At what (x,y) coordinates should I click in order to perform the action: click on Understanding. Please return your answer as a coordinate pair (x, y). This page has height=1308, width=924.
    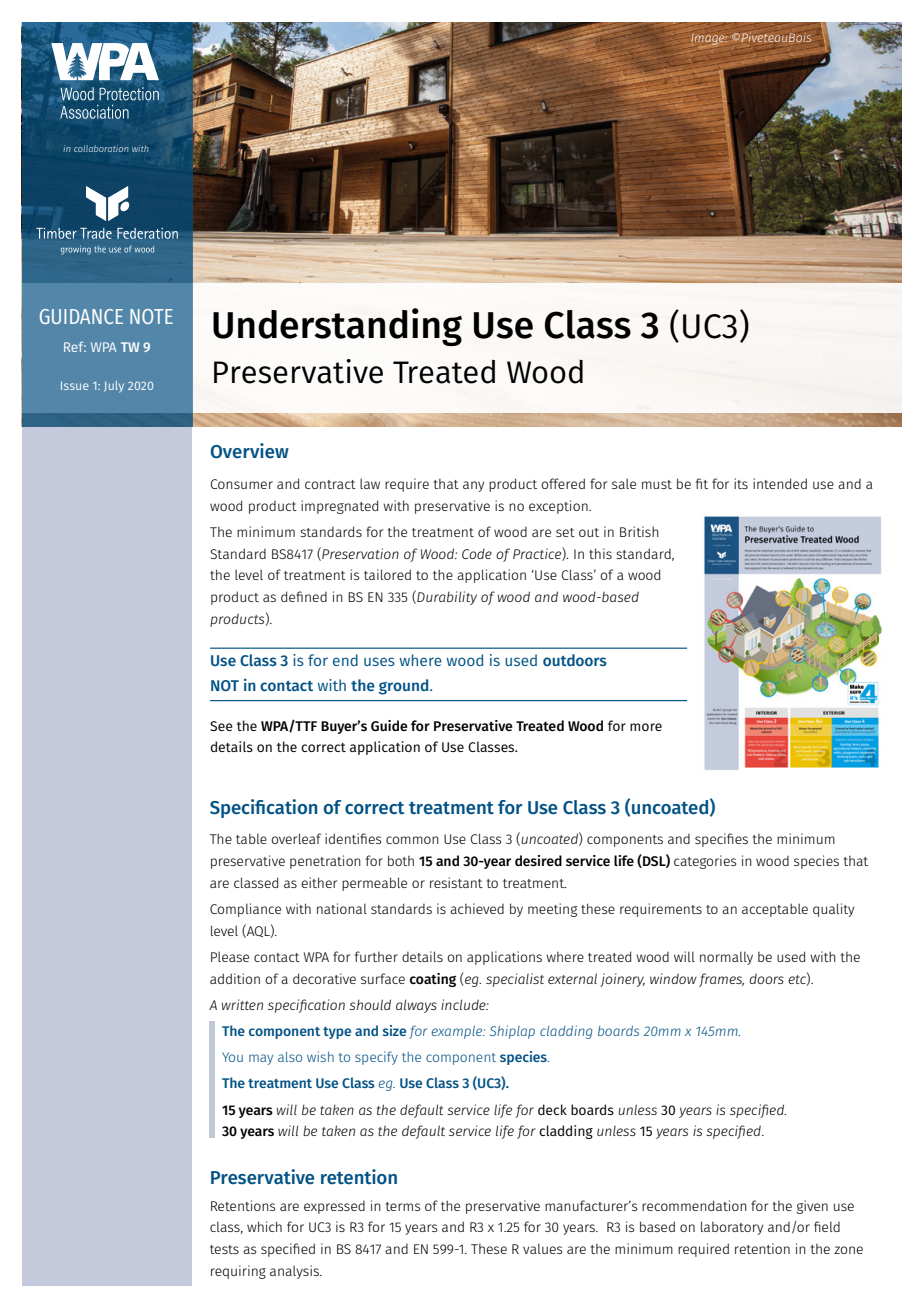
    Looking at the image, I should click on (337, 327).
